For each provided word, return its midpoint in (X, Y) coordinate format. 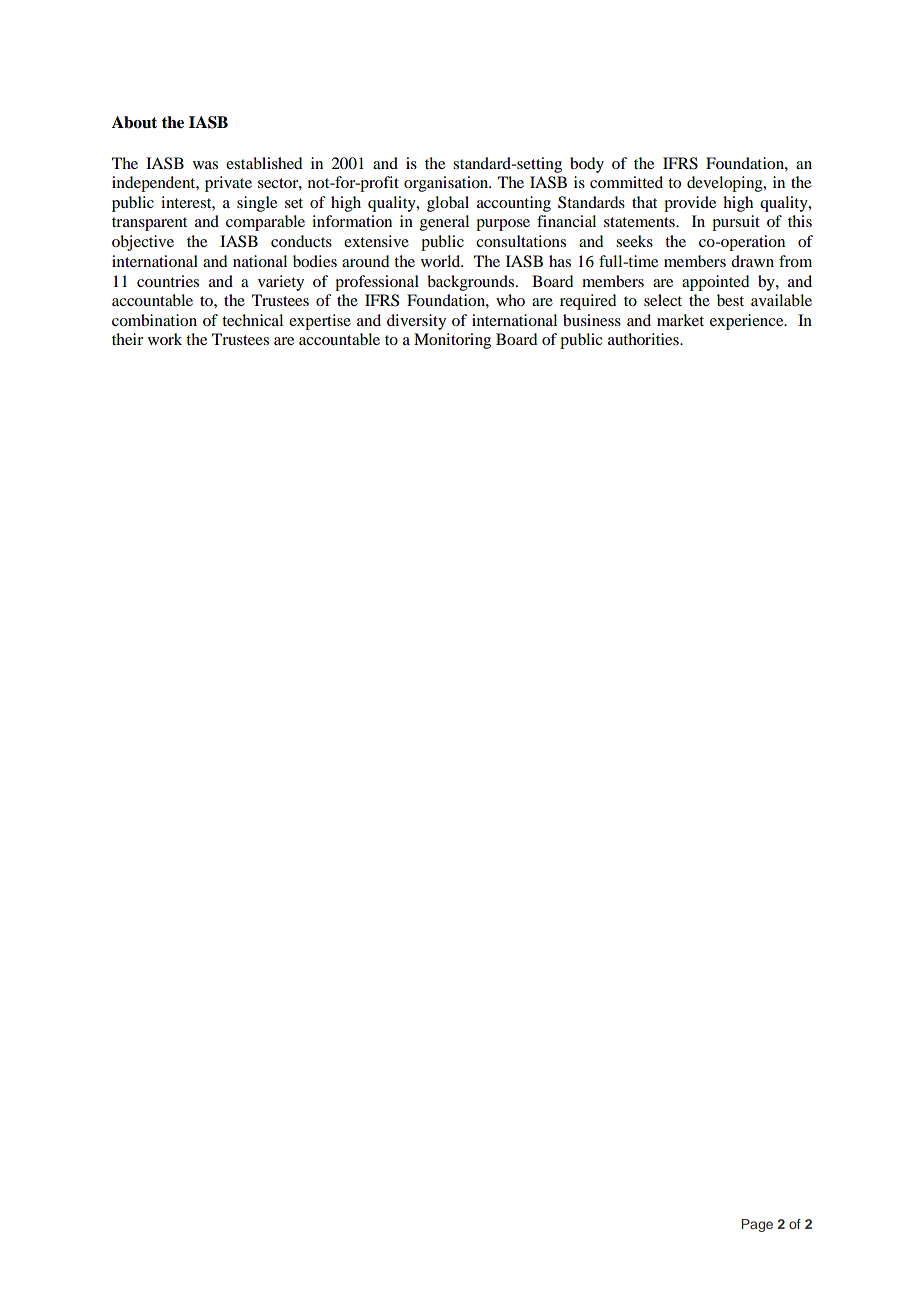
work (165, 339)
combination (154, 320)
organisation (447, 184)
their (127, 339)
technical (252, 320)
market (680, 320)
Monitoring (452, 341)
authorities (644, 339)
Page (757, 1225)
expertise (320, 322)
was (205, 165)
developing (726, 184)
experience (748, 322)
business (592, 320)
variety (281, 283)
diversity (416, 322)
